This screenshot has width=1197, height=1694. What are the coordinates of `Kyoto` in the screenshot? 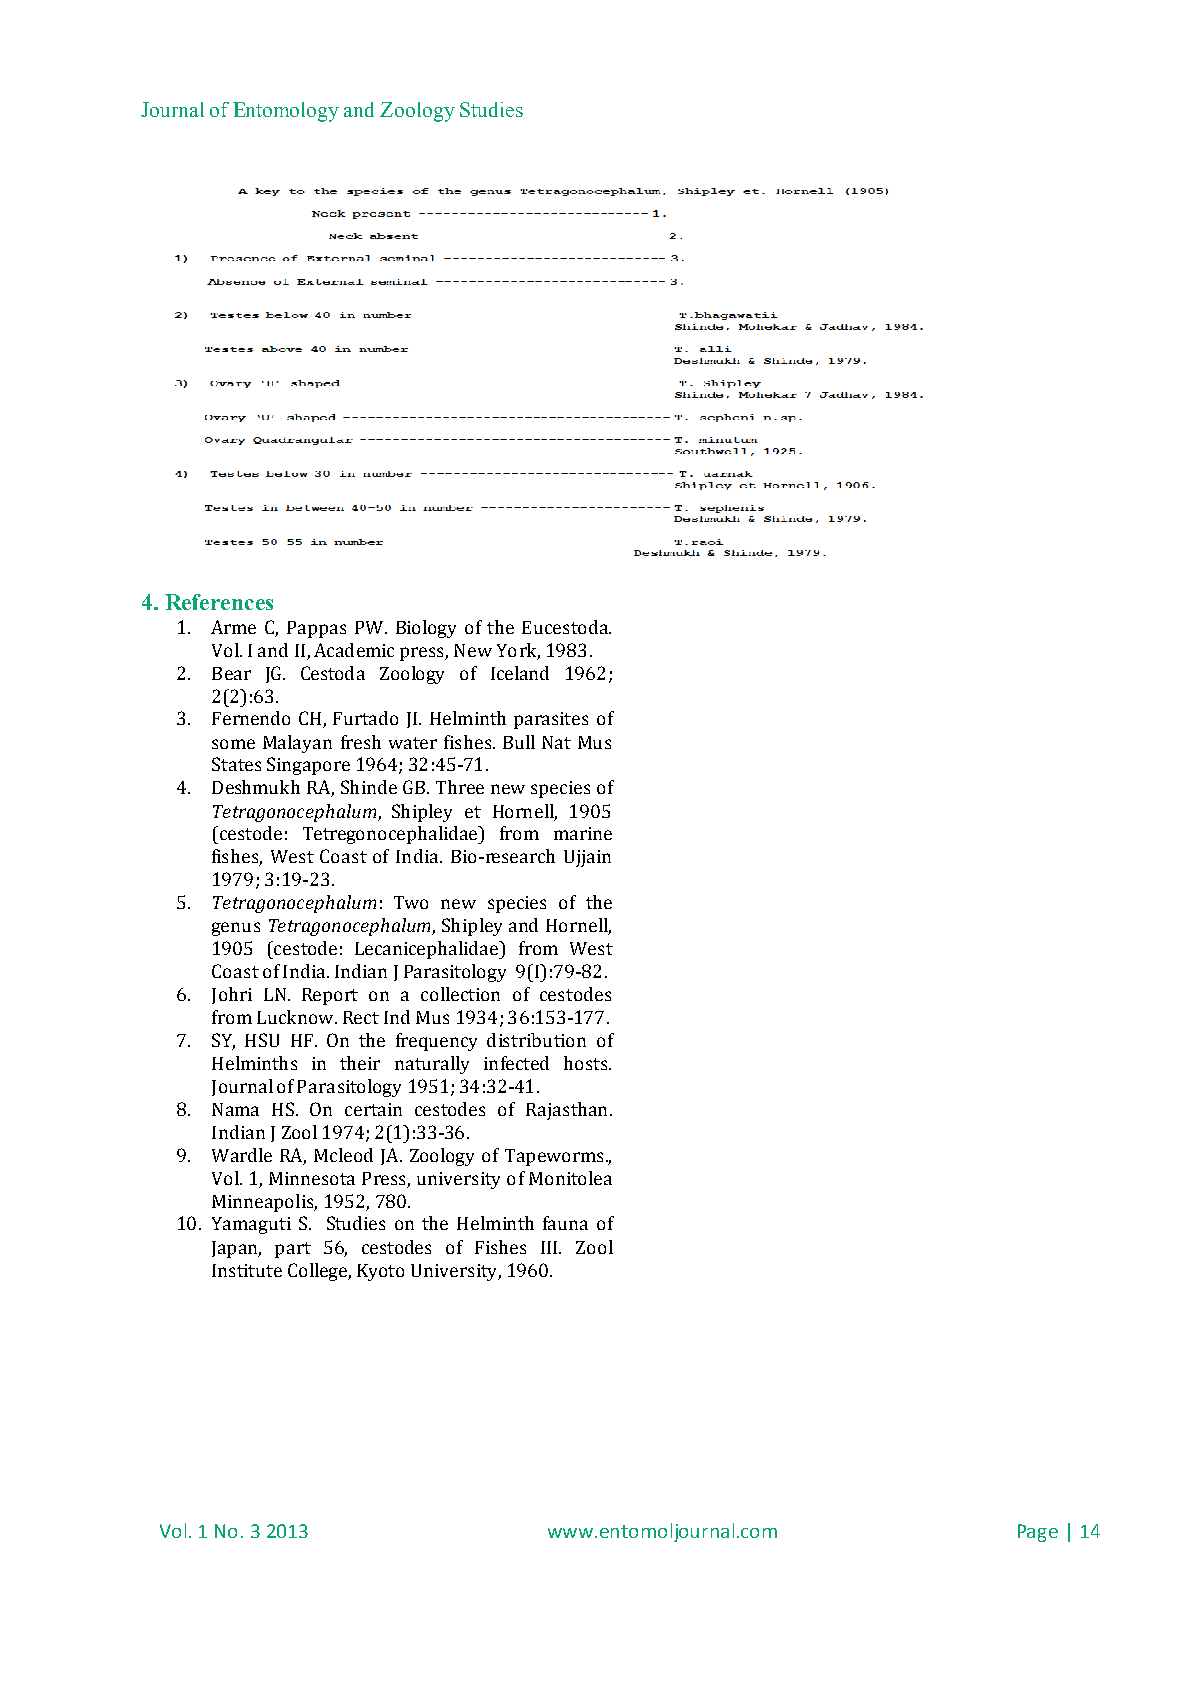 It's located at (380, 1272).
